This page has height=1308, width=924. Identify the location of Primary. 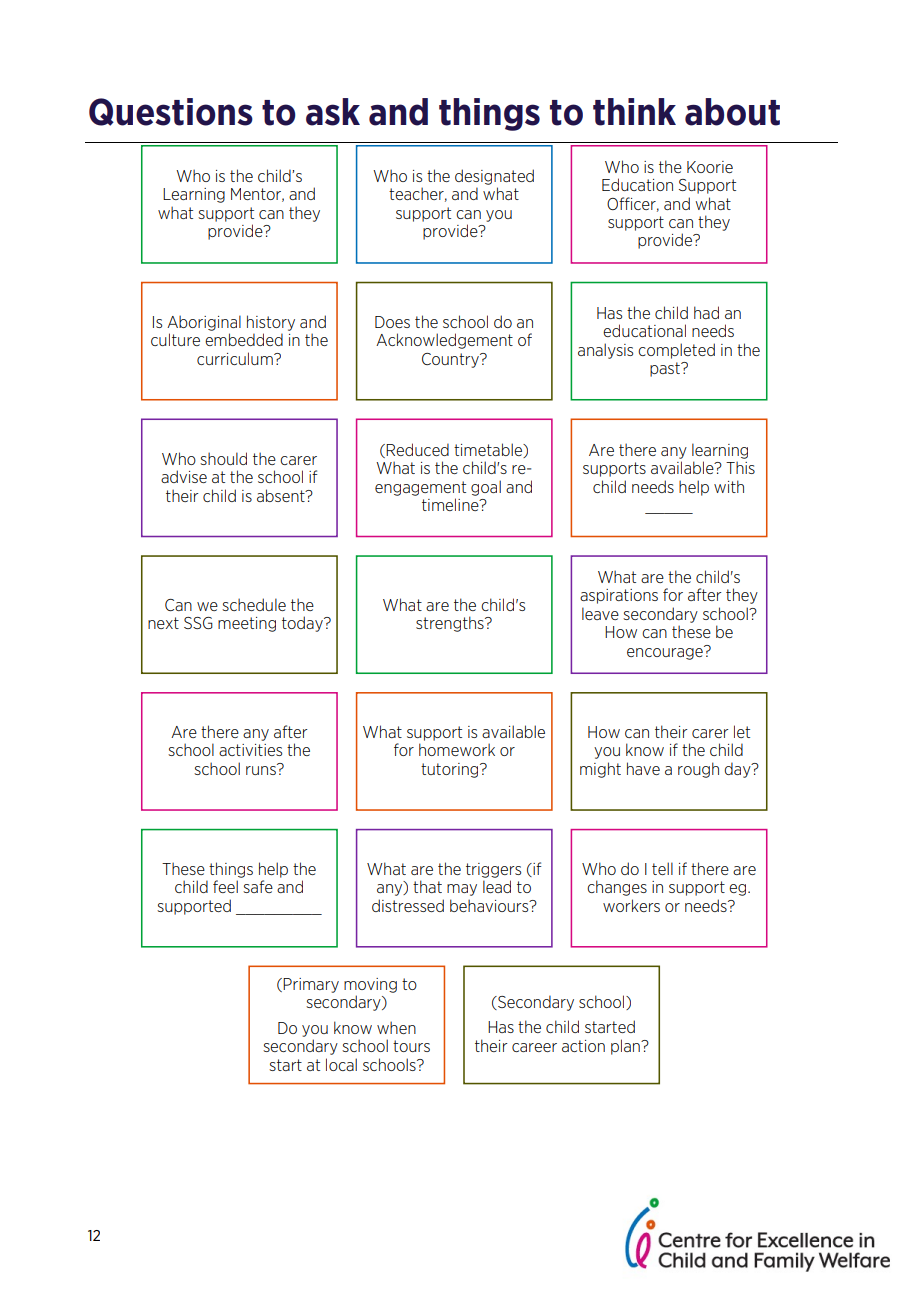
(311, 985).
